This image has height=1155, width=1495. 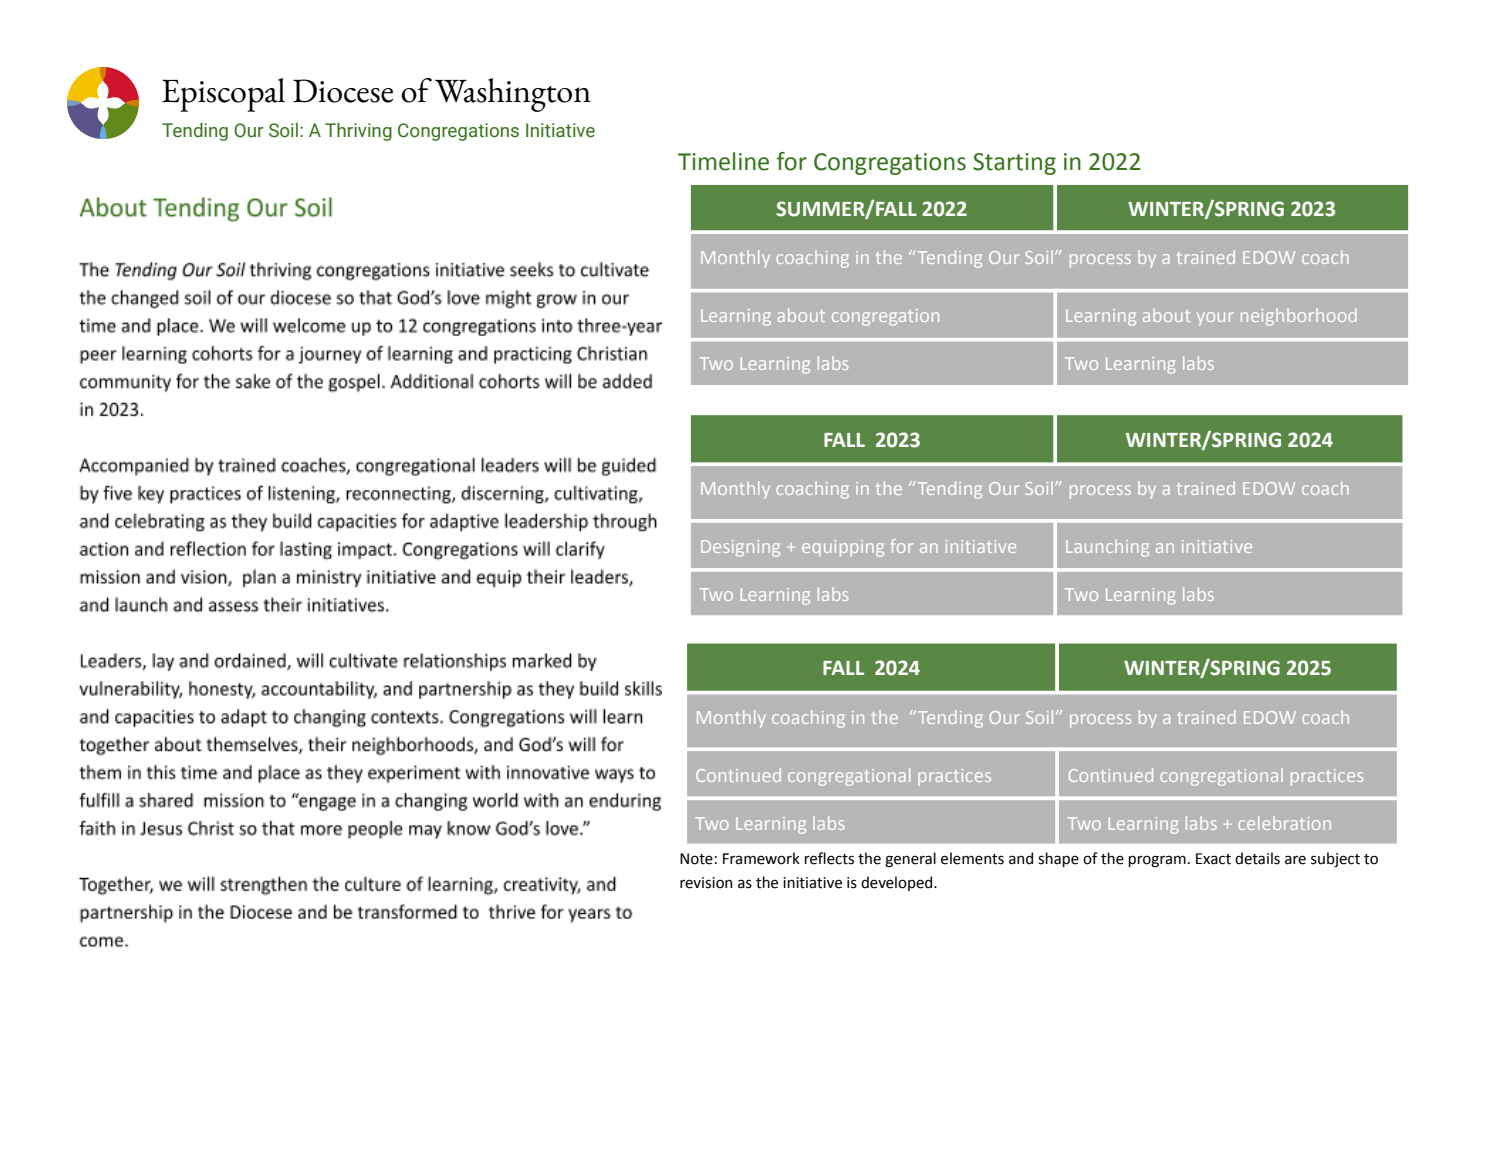 What do you see at coordinates (1014, 164) in the image?
I see `Starting` at bounding box center [1014, 164].
